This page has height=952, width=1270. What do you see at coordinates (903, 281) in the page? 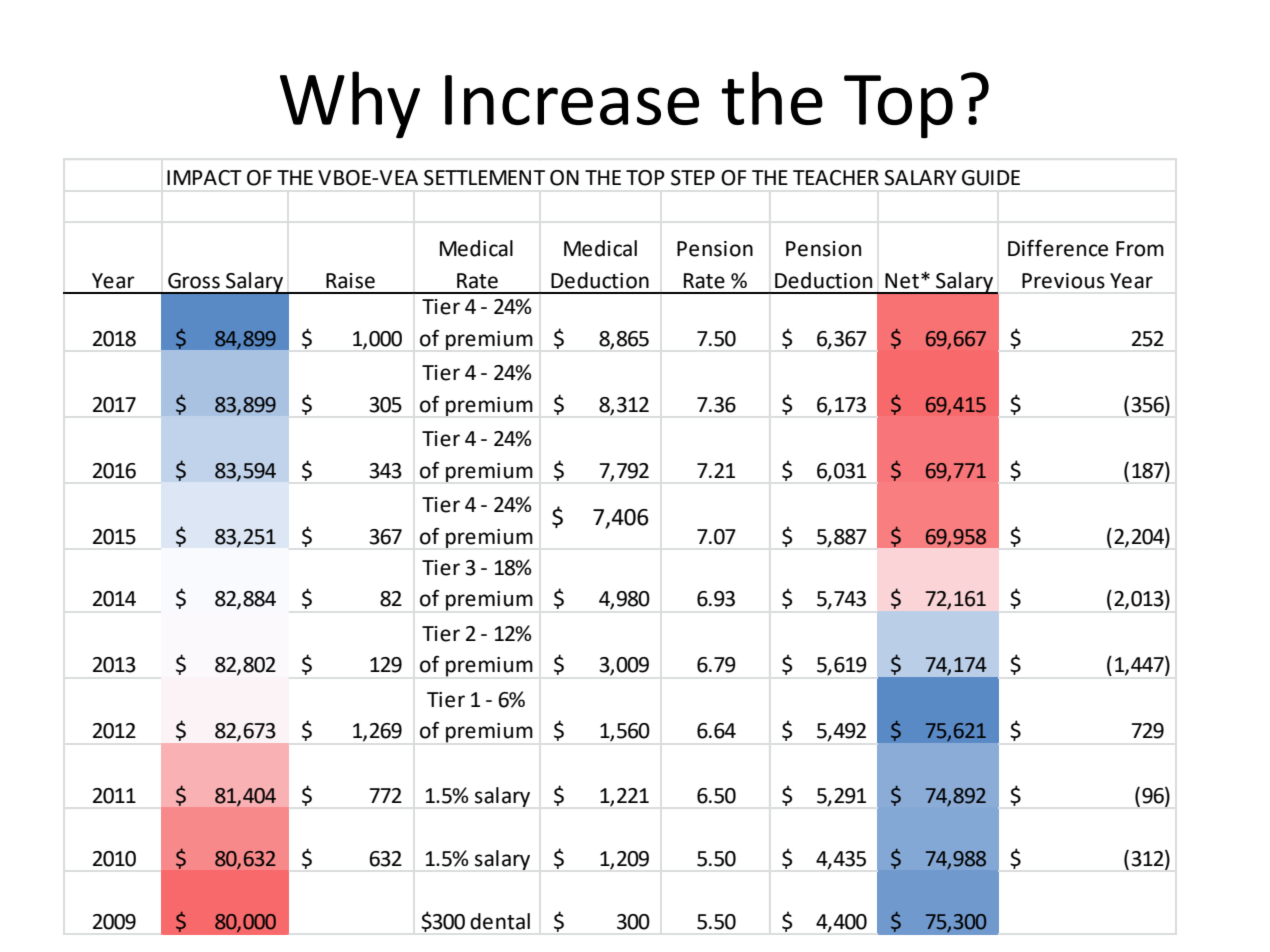
I see `Net` at bounding box center [903, 281].
